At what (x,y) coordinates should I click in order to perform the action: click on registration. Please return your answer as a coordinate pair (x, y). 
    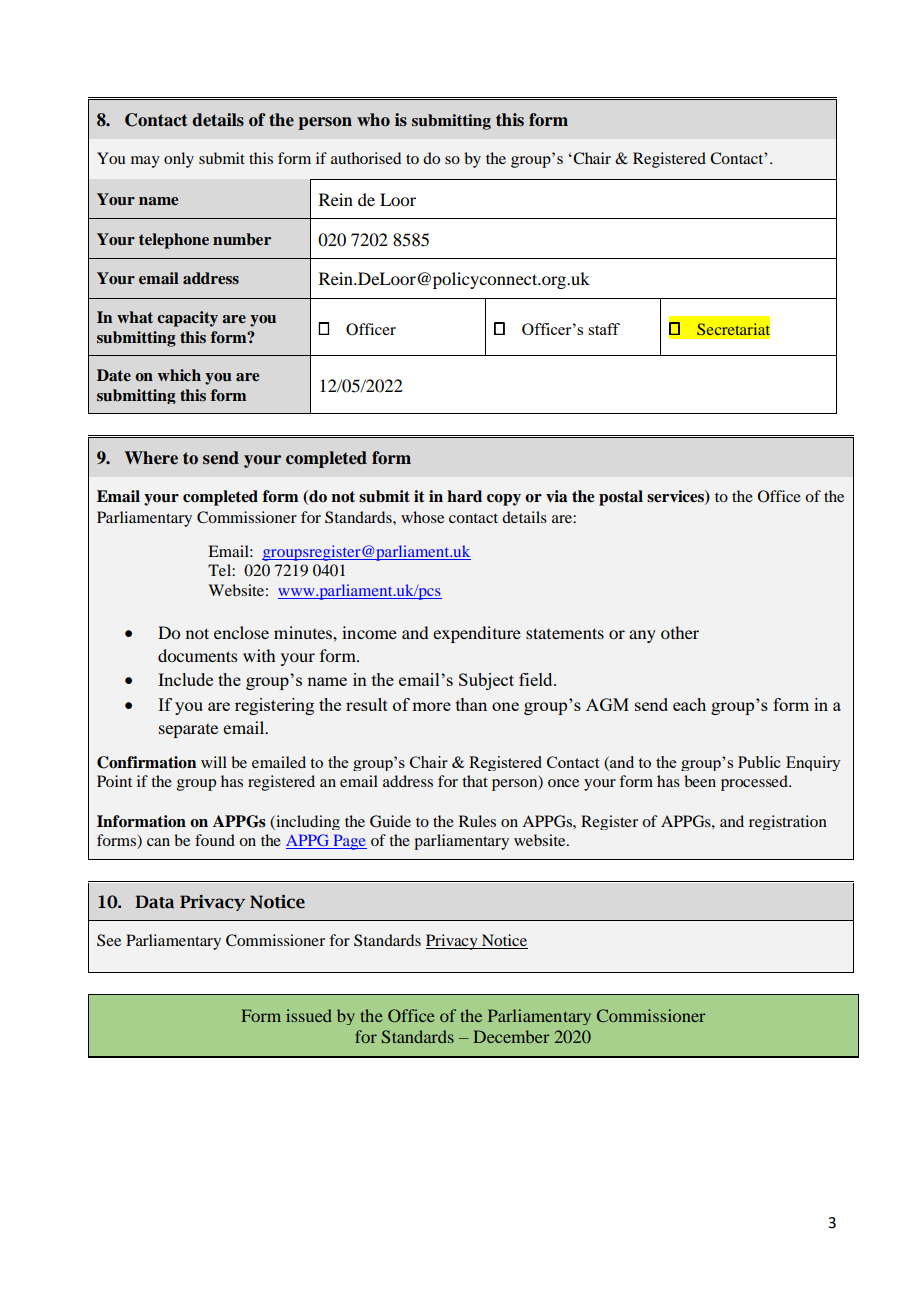
    Looking at the image, I should click on (788, 822).
